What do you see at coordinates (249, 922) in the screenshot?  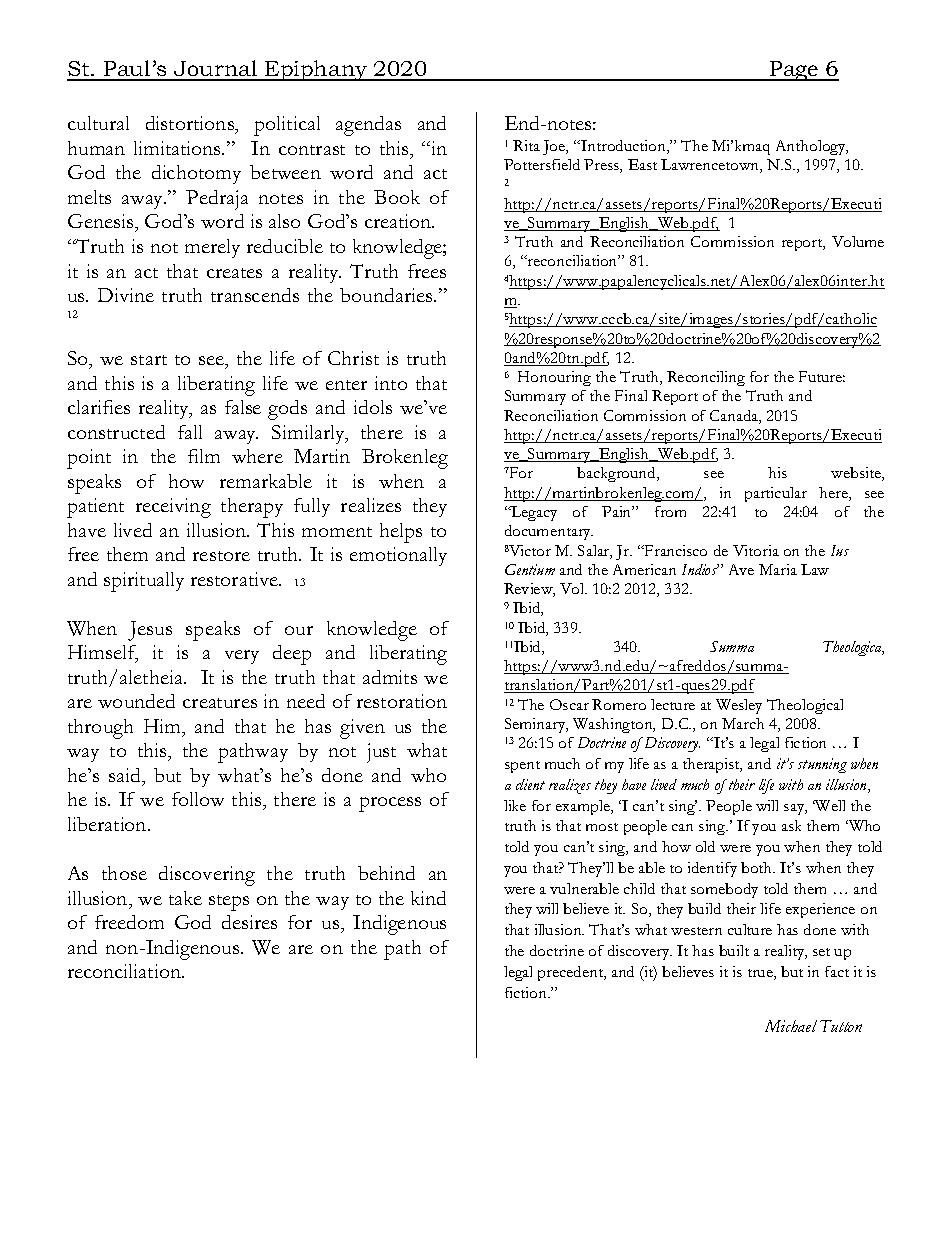 I see `desires` at bounding box center [249, 922].
